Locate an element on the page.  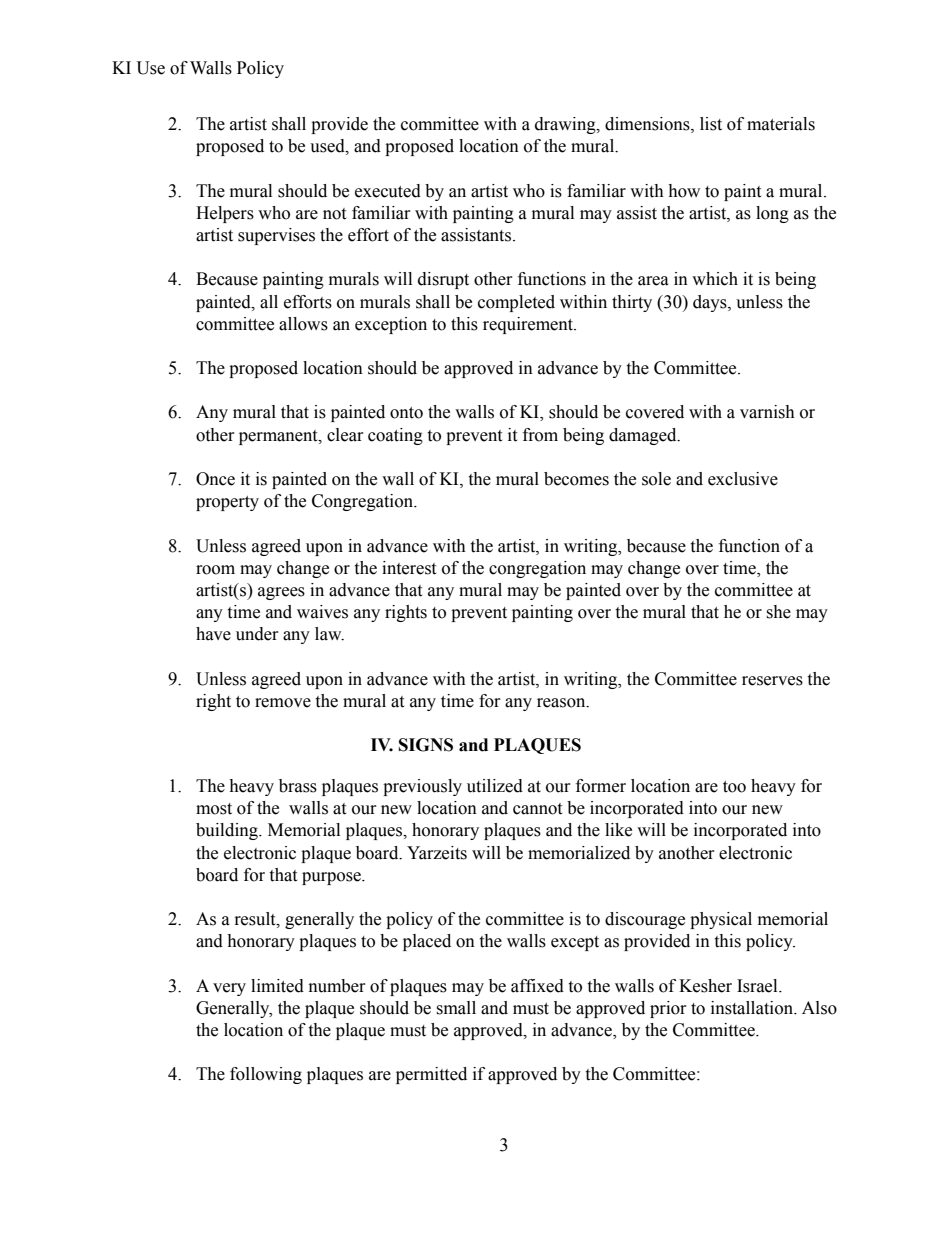
reserves is located at coordinates (772, 681).
